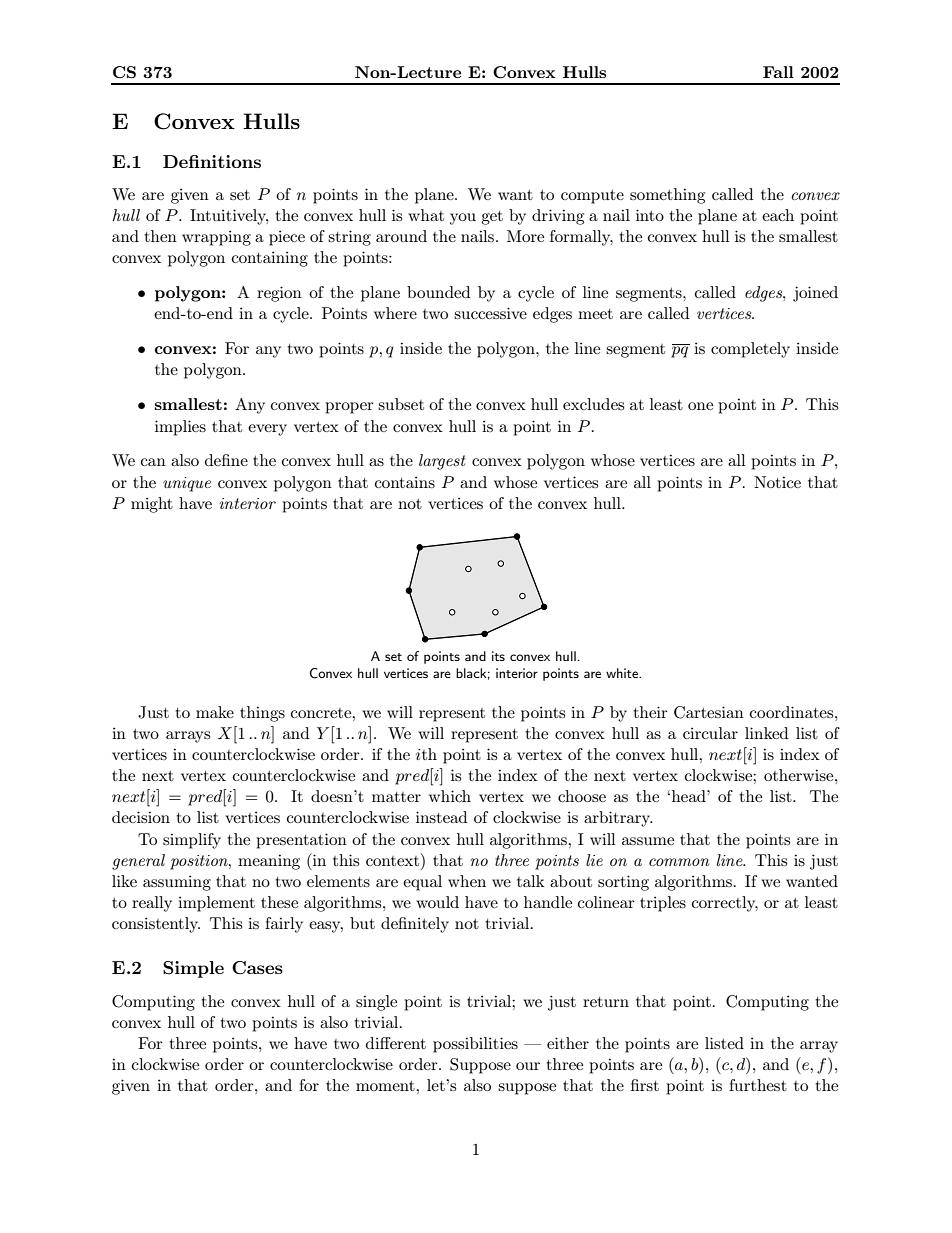 This image has height=1233, width=952. I want to click on one, so click(700, 406).
